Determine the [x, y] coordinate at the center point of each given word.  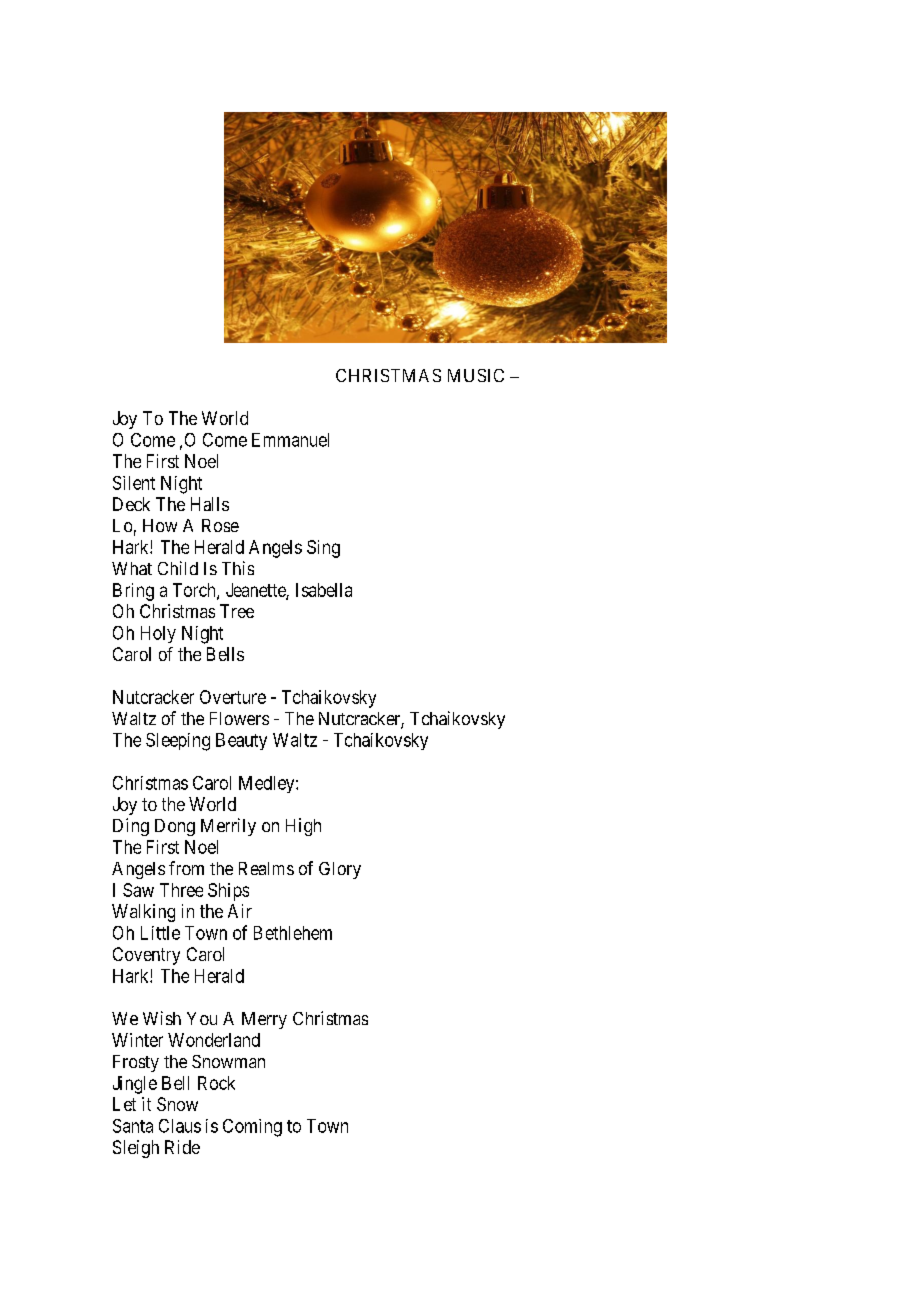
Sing [323, 549]
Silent [134, 483]
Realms [266, 868]
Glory [340, 870]
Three [181, 890]
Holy [158, 634]
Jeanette [256, 591]
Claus [180, 1126]
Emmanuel [290, 440]
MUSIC [476, 375]
